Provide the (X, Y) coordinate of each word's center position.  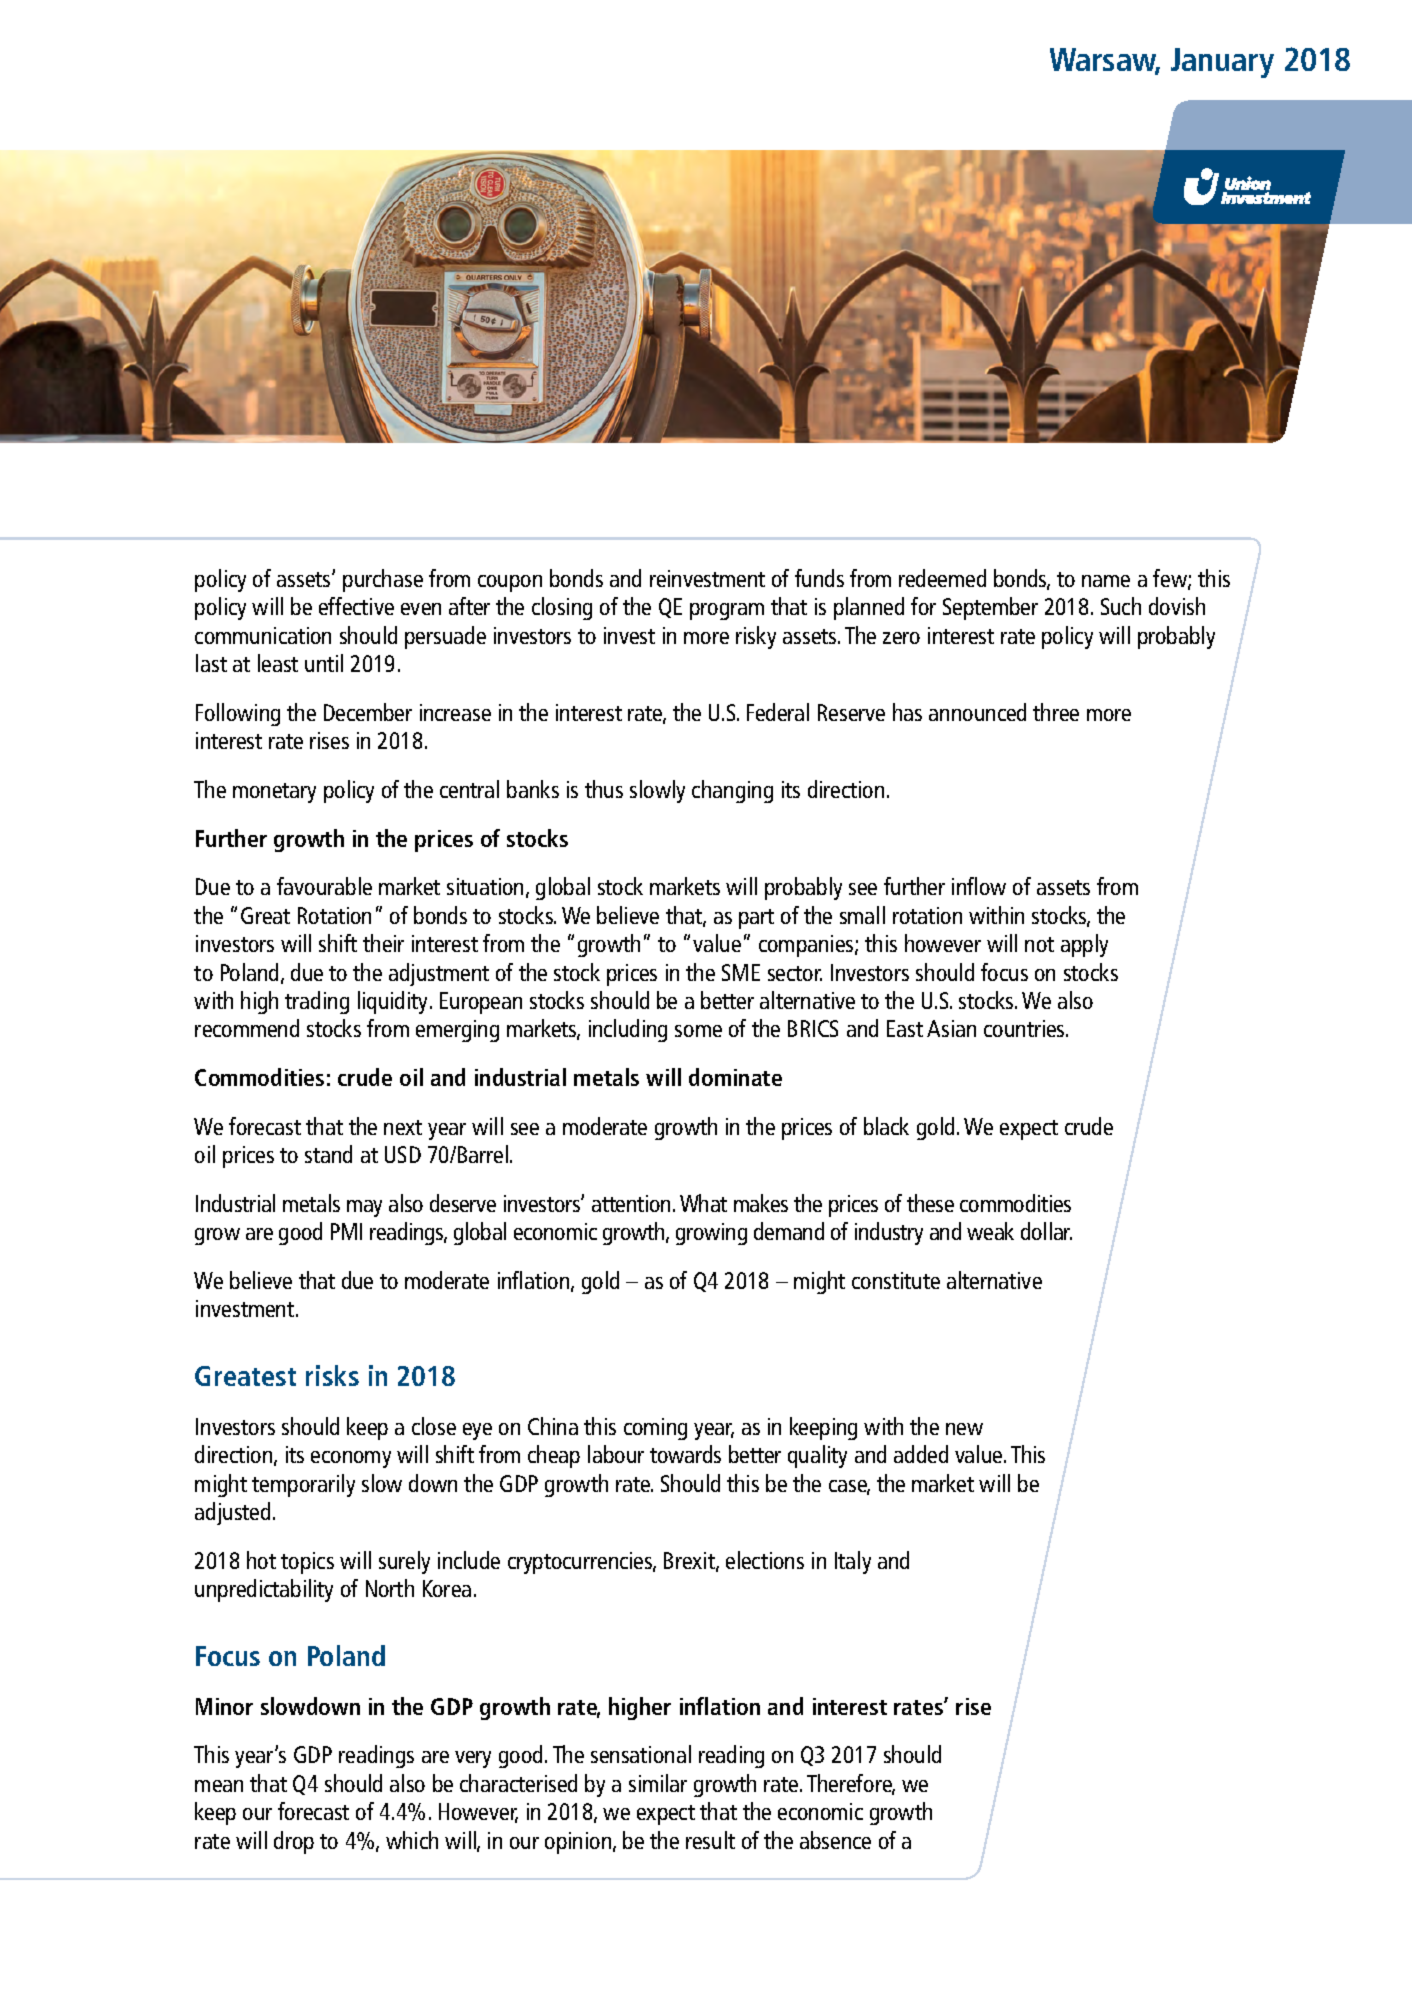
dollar (1046, 1231)
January (1222, 63)
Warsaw (1105, 61)
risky (756, 637)
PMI (346, 1231)
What (703, 1203)
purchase (383, 580)
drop (294, 1842)
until (324, 663)
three (1056, 712)
